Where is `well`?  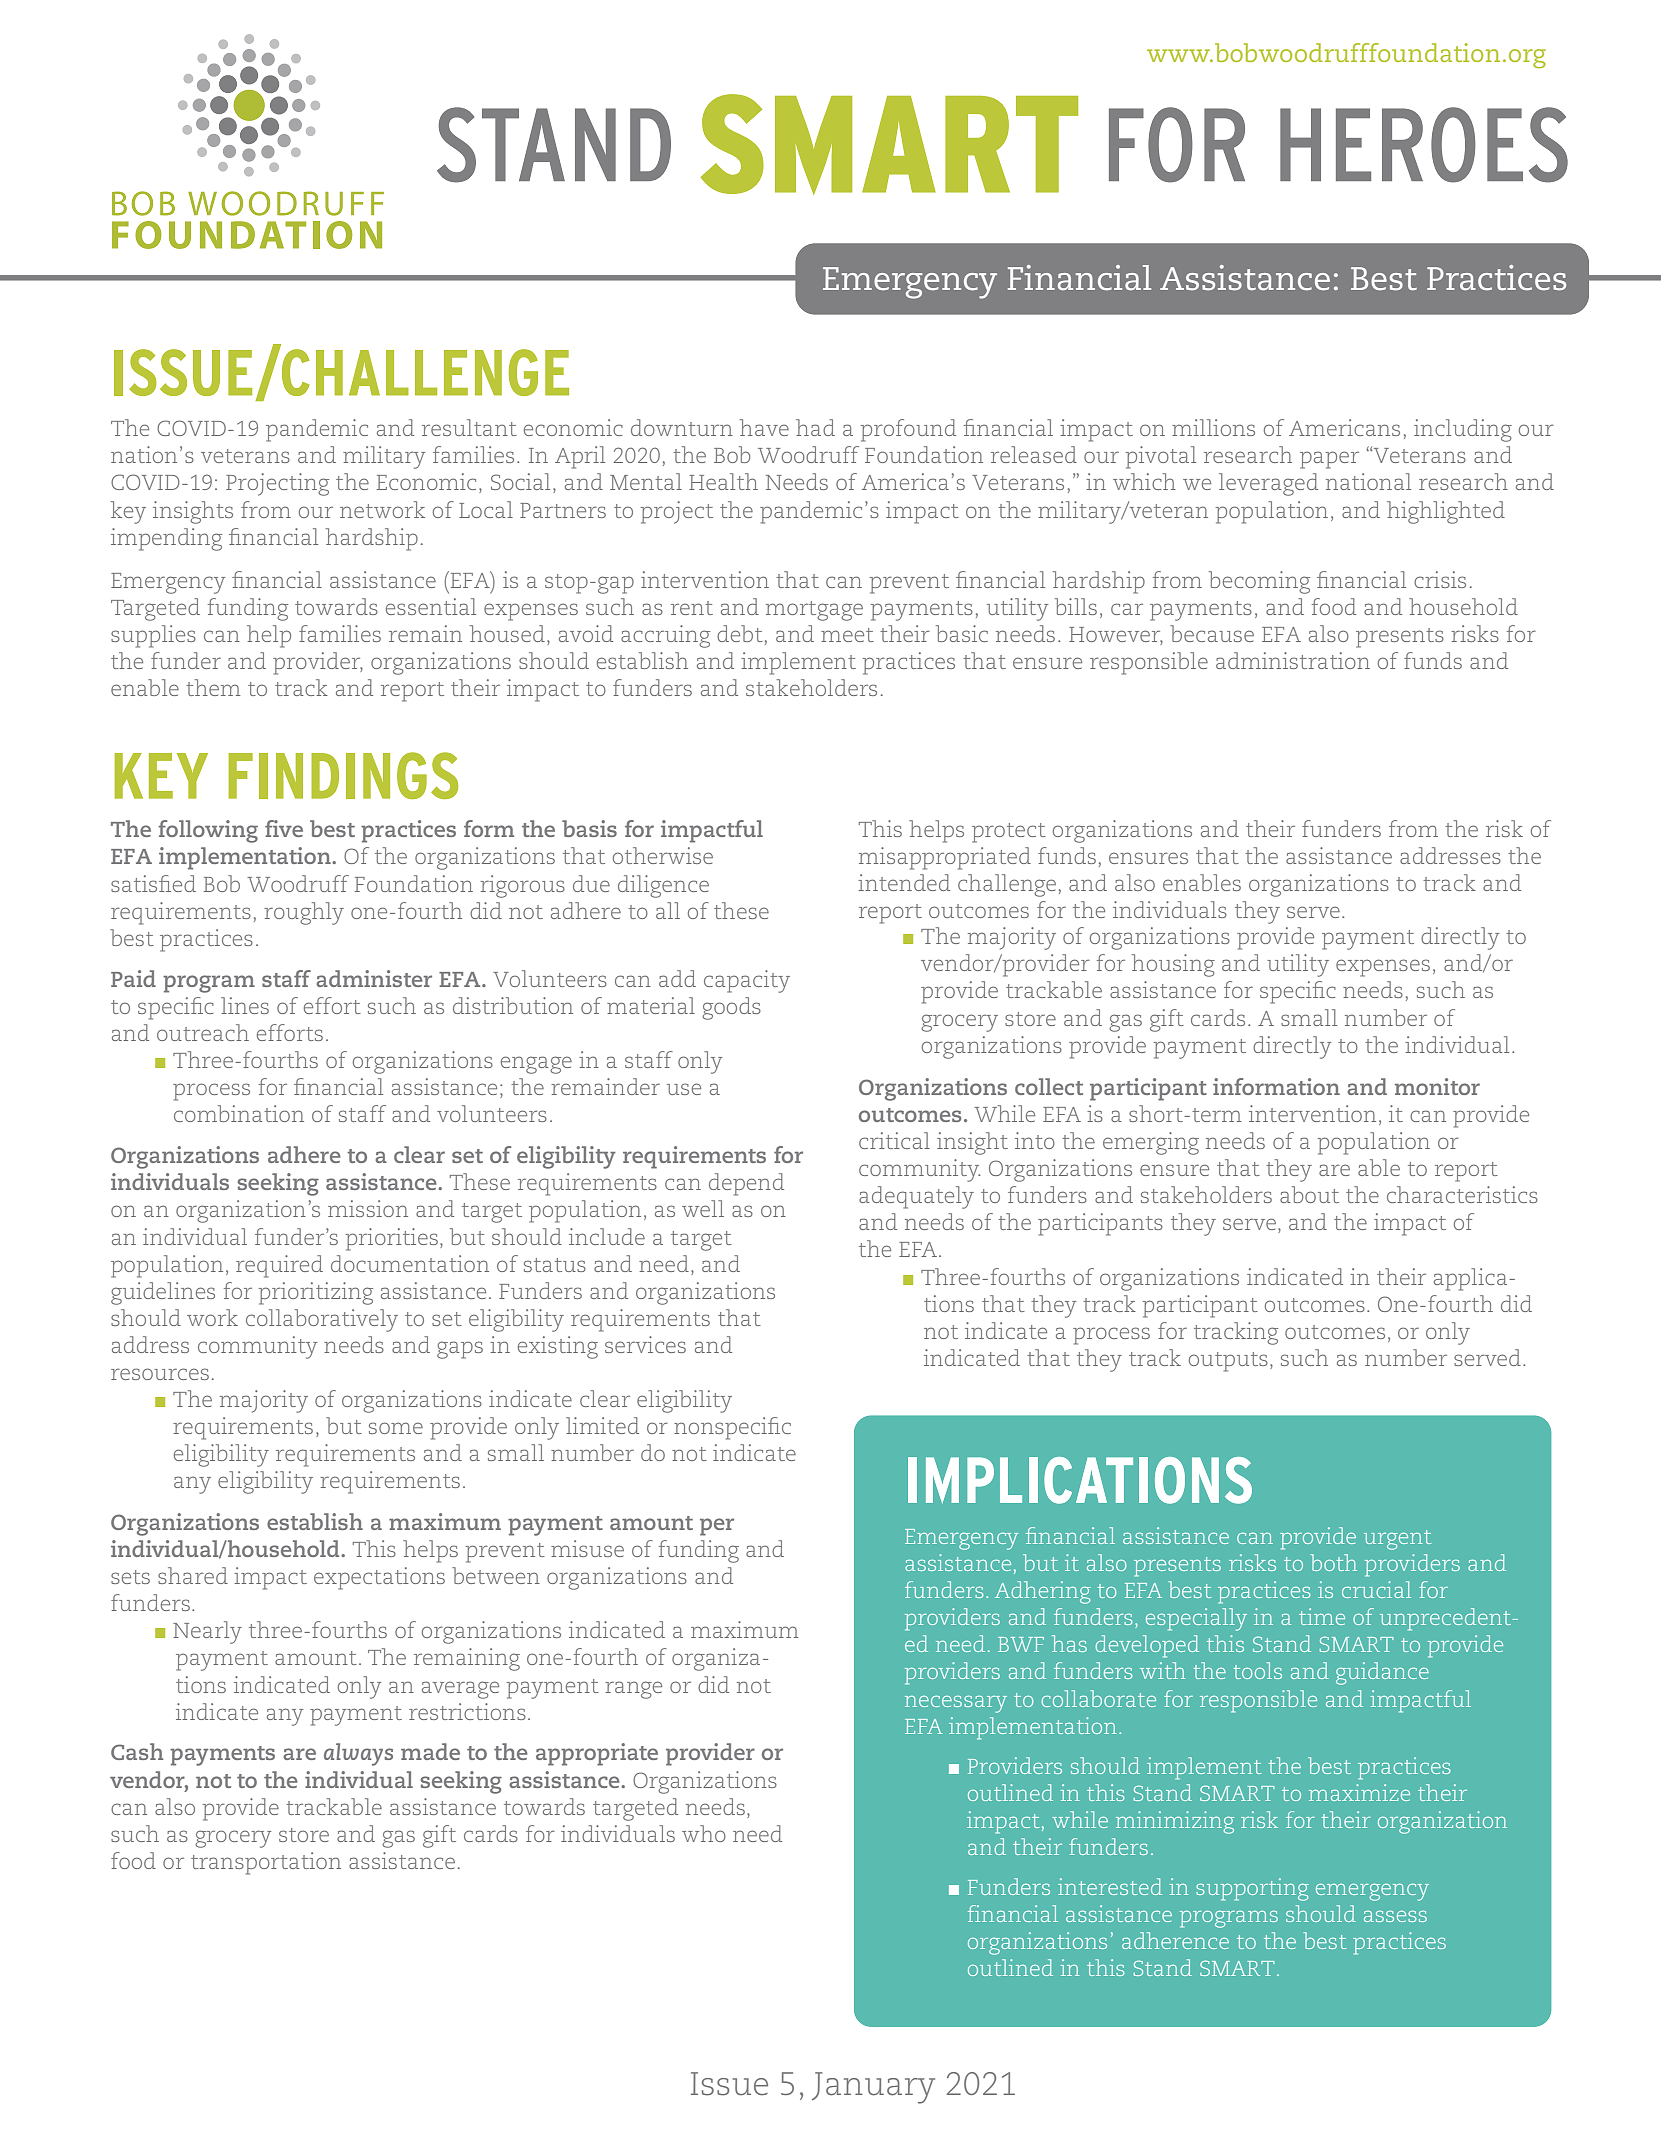
well is located at coordinates (703, 1208).
